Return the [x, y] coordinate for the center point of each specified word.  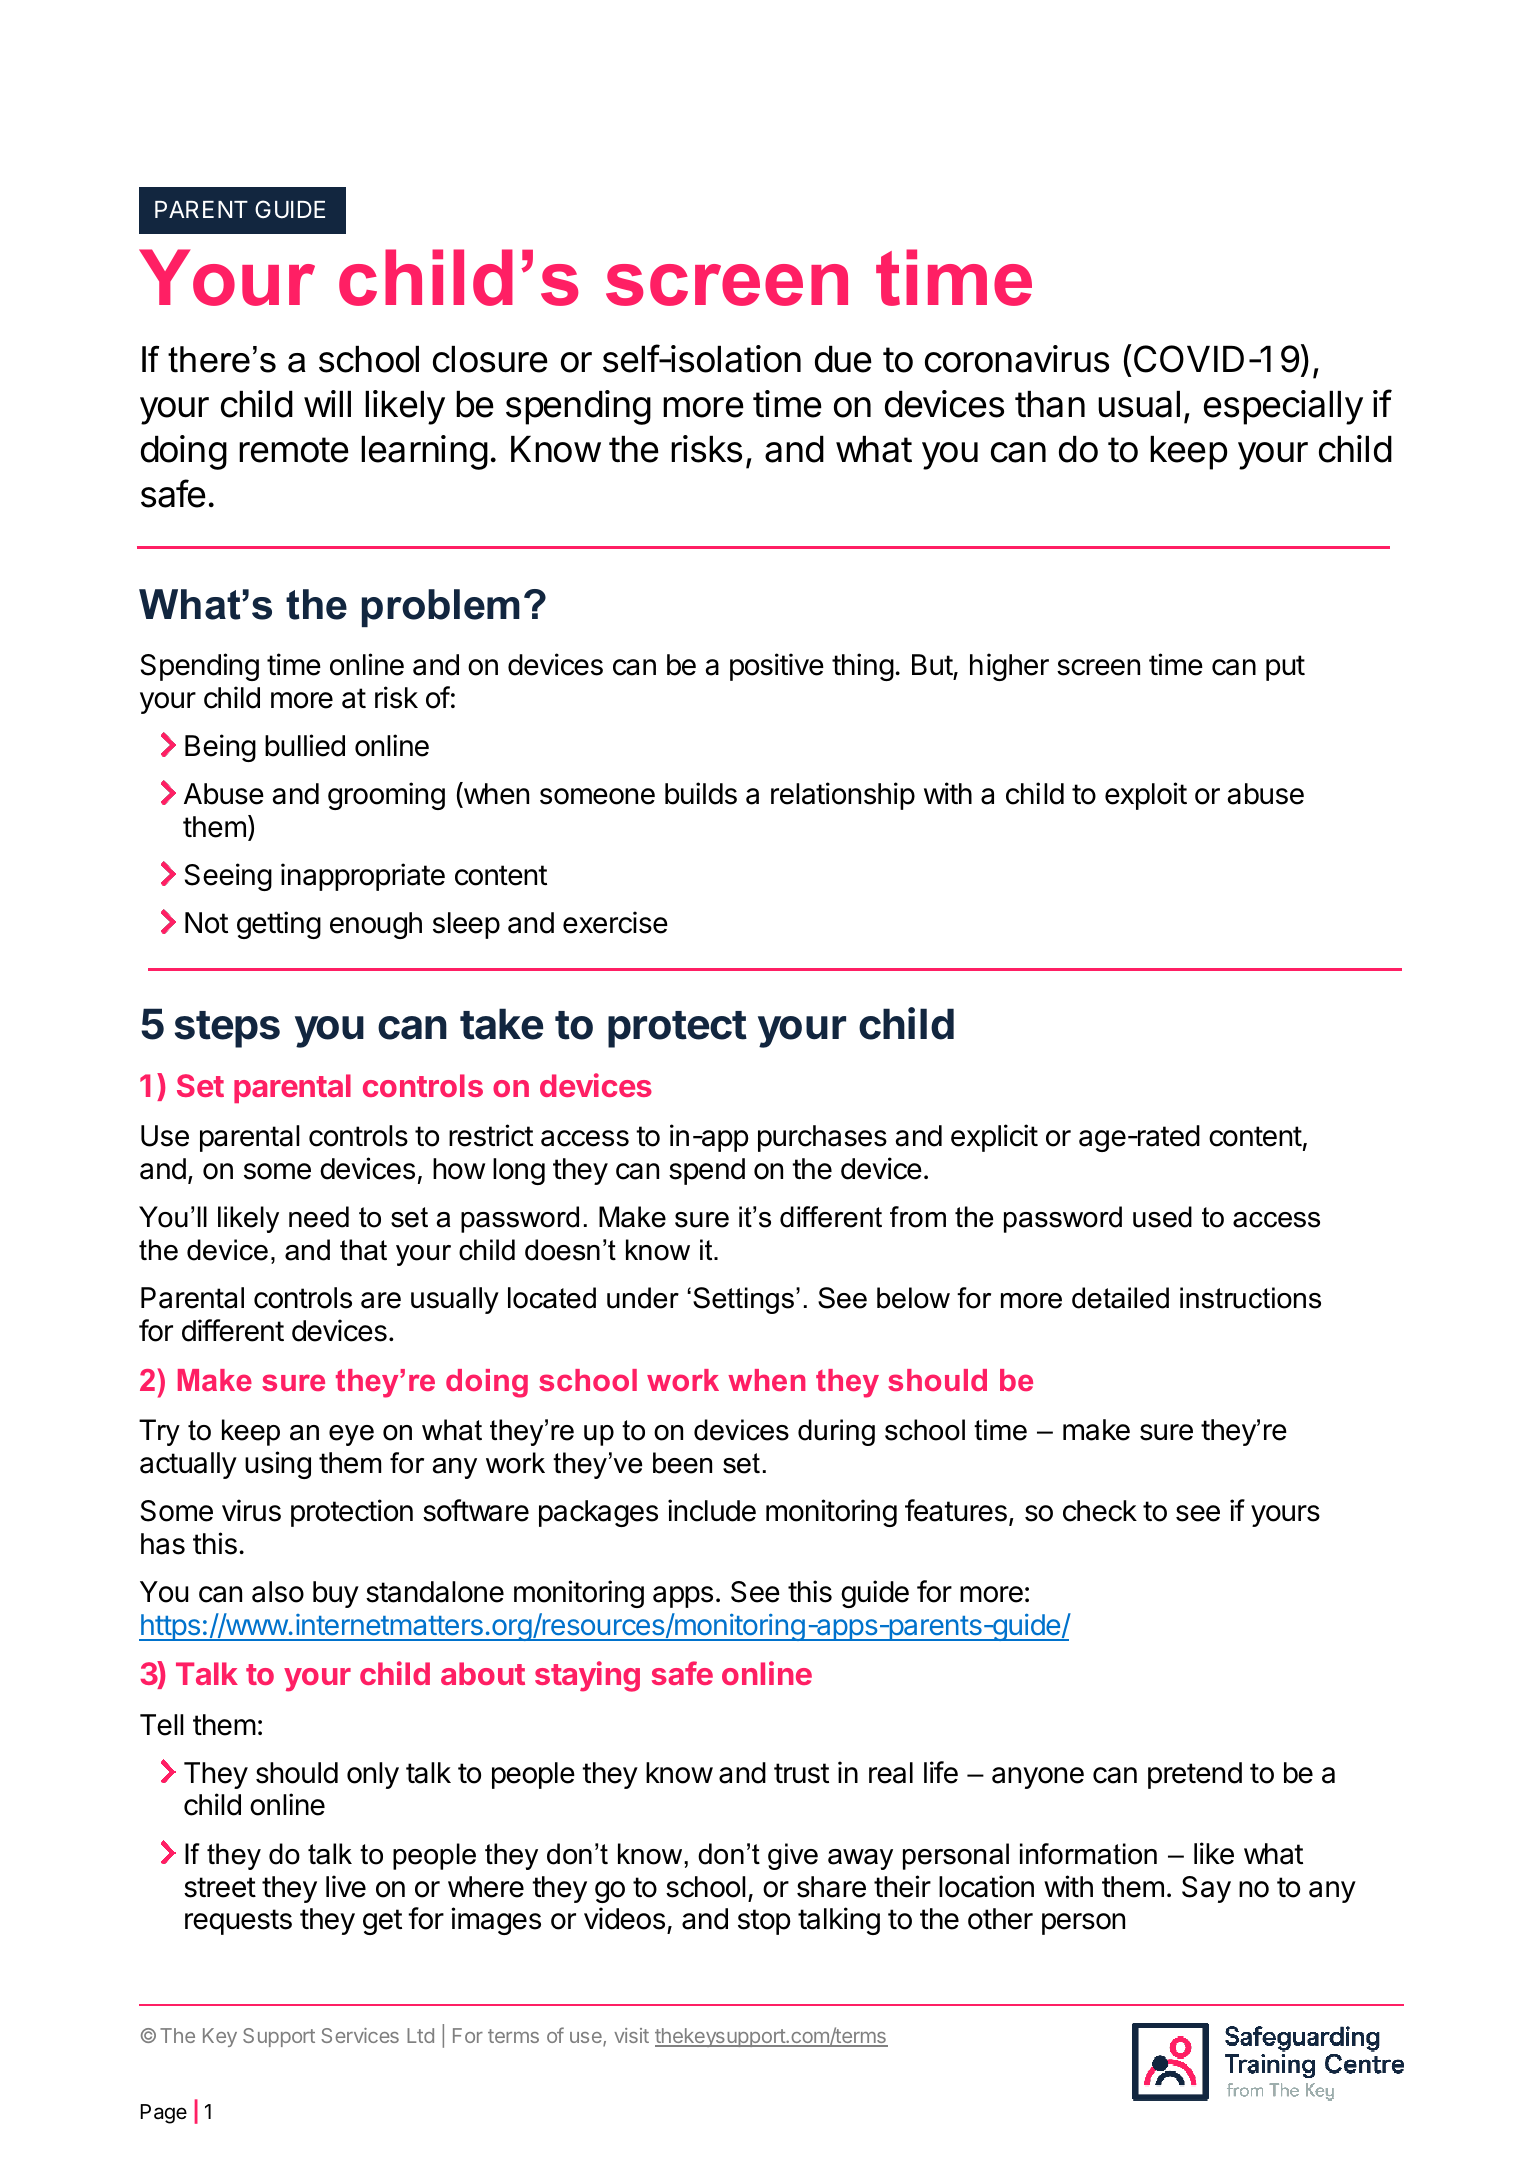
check [1100, 1511]
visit [631, 2035]
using [278, 1465]
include [712, 1510]
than [1050, 404]
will [327, 403]
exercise [615, 922]
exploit [1146, 796]
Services [360, 2035]
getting [279, 925]
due [843, 359]
